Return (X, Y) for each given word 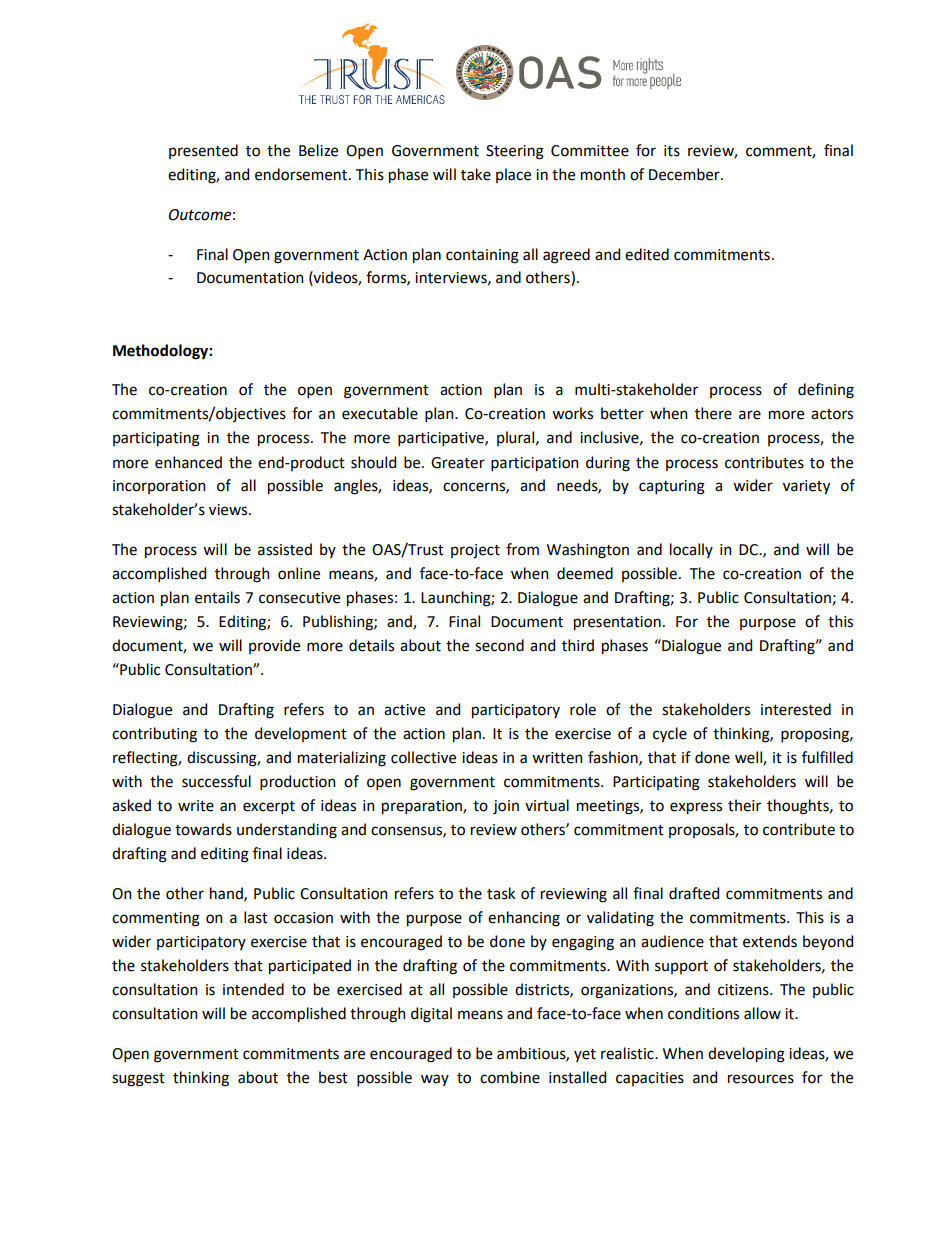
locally (691, 550)
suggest (138, 1080)
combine (510, 1077)
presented (203, 151)
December (685, 174)
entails (217, 597)
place (513, 175)
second (499, 645)
